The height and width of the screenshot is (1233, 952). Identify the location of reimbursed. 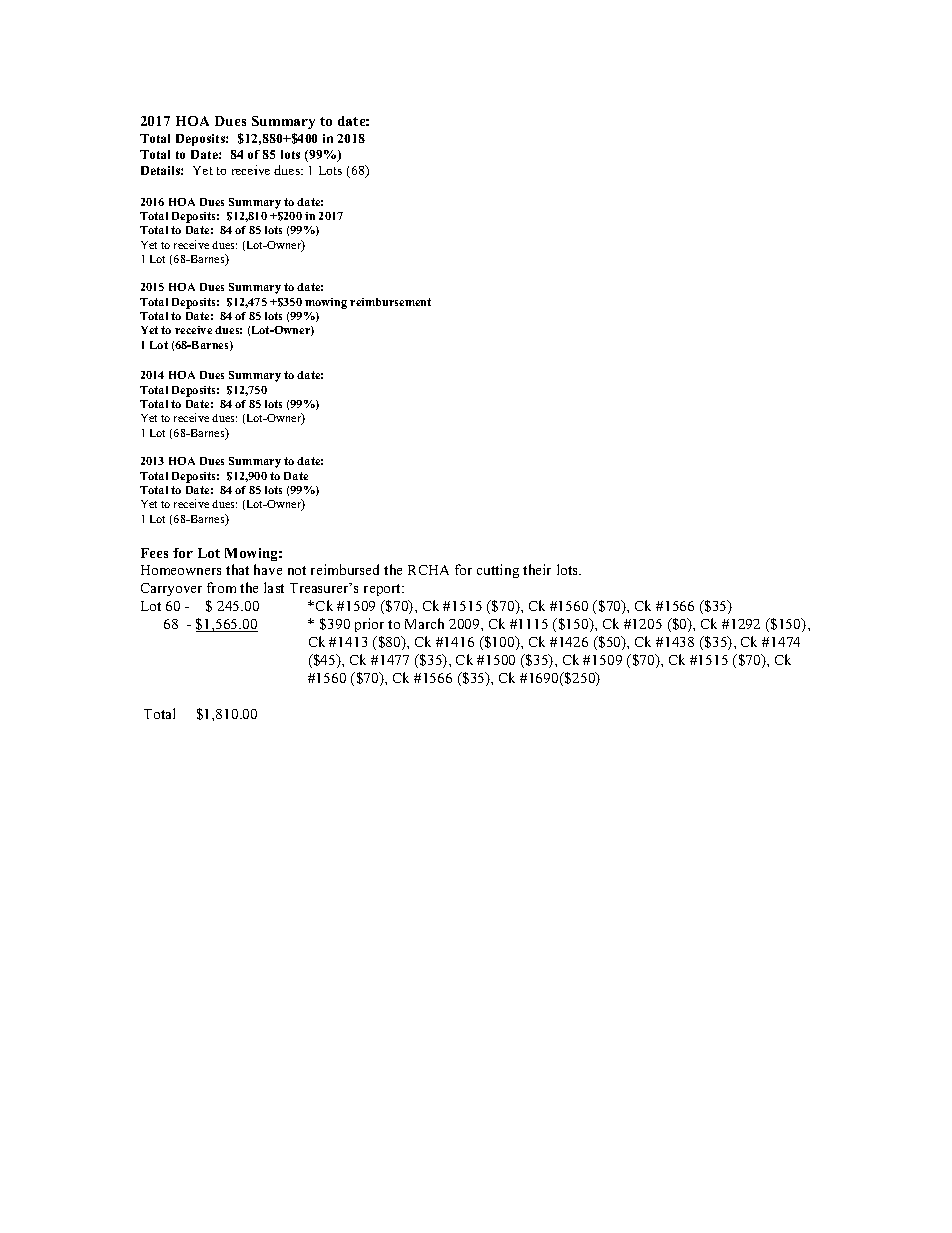
(345, 569).
